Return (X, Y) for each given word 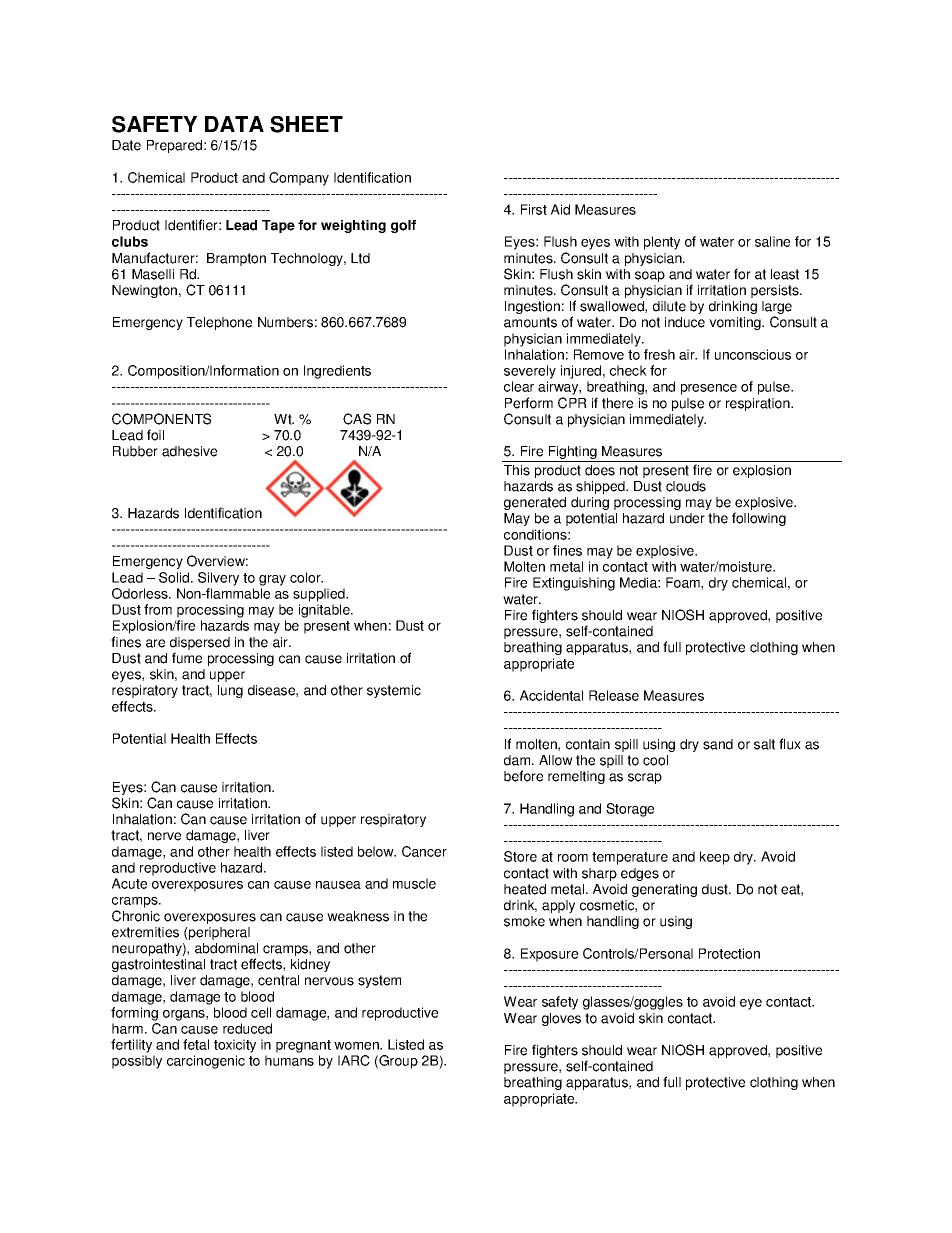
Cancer (424, 851)
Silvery (218, 579)
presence (709, 389)
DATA (234, 124)
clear (519, 386)
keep (715, 858)
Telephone (219, 323)
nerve (164, 836)
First (534, 209)
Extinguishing (574, 584)
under (687, 518)
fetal (196, 1044)
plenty (662, 243)
